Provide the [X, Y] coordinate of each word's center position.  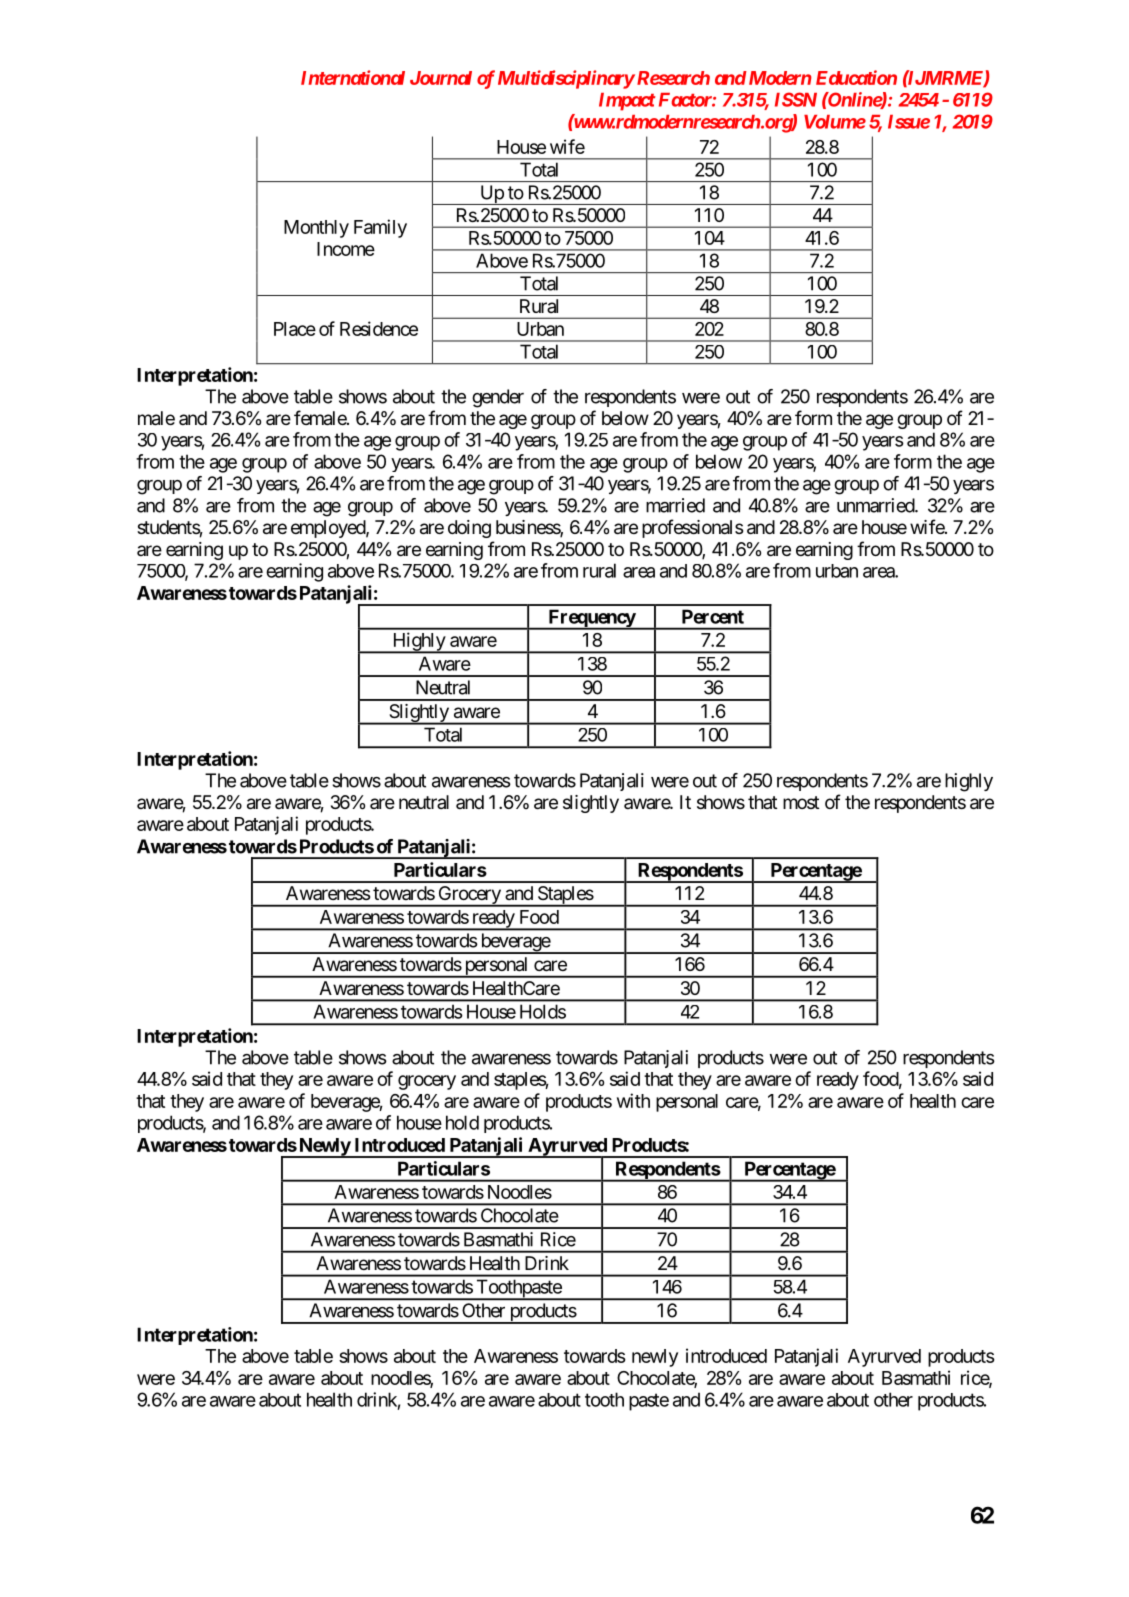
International [353, 77]
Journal [441, 78]
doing [469, 529]
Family [380, 228]
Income [346, 249]
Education [856, 77]
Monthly [316, 229]
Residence [379, 328]
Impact [627, 102]
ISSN [796, 99]
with [633, 1100]
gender [498, 398]
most [801, 802]
